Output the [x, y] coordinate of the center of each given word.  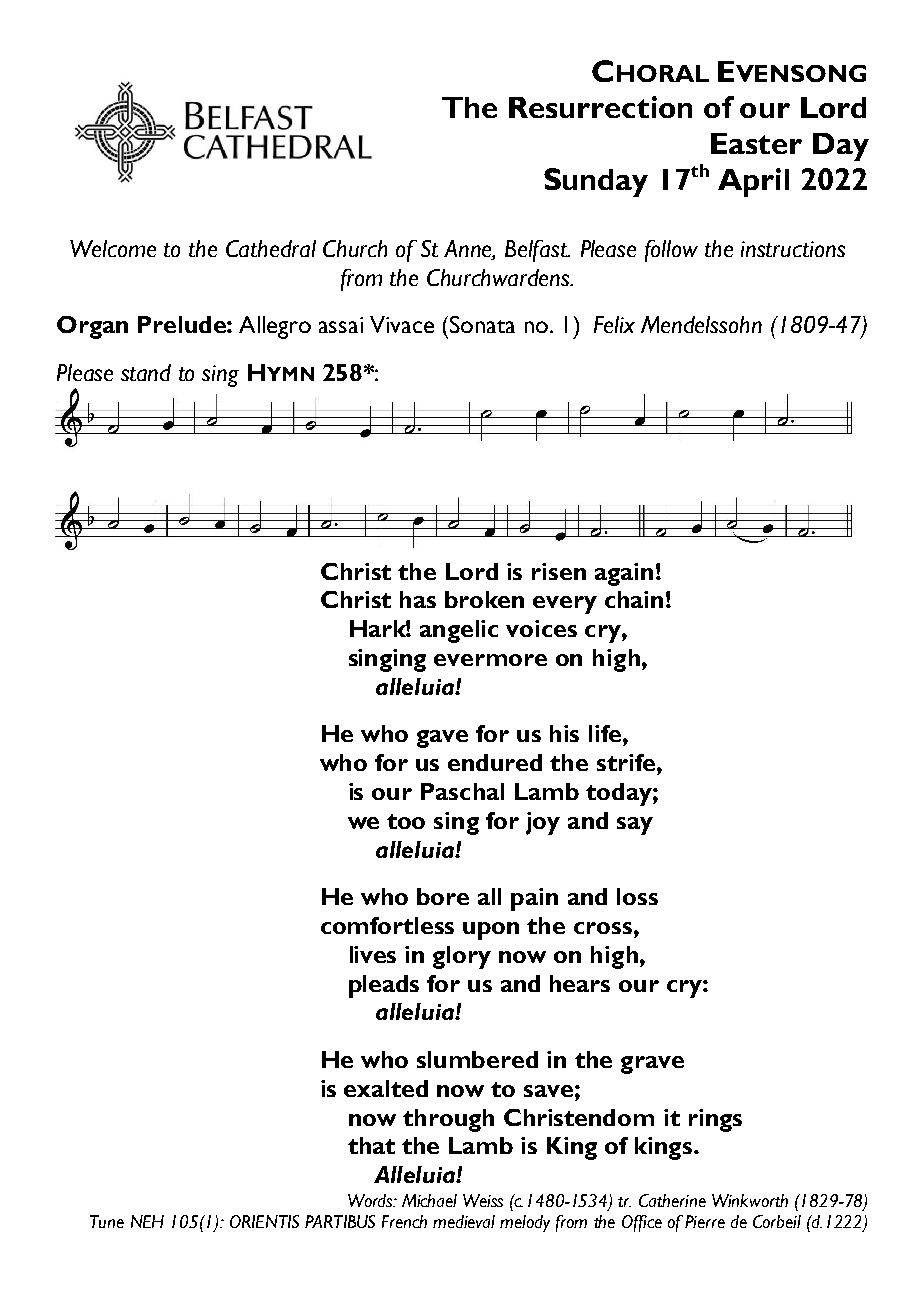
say [635, 826]
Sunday [596, 182]
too [406, 821]
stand [146, 372]
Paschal [462, 791]
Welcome [113, 248]
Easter [756, 143]
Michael [429, 1200]
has [418, 599]
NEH [147, 1221]
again [624, 574]
